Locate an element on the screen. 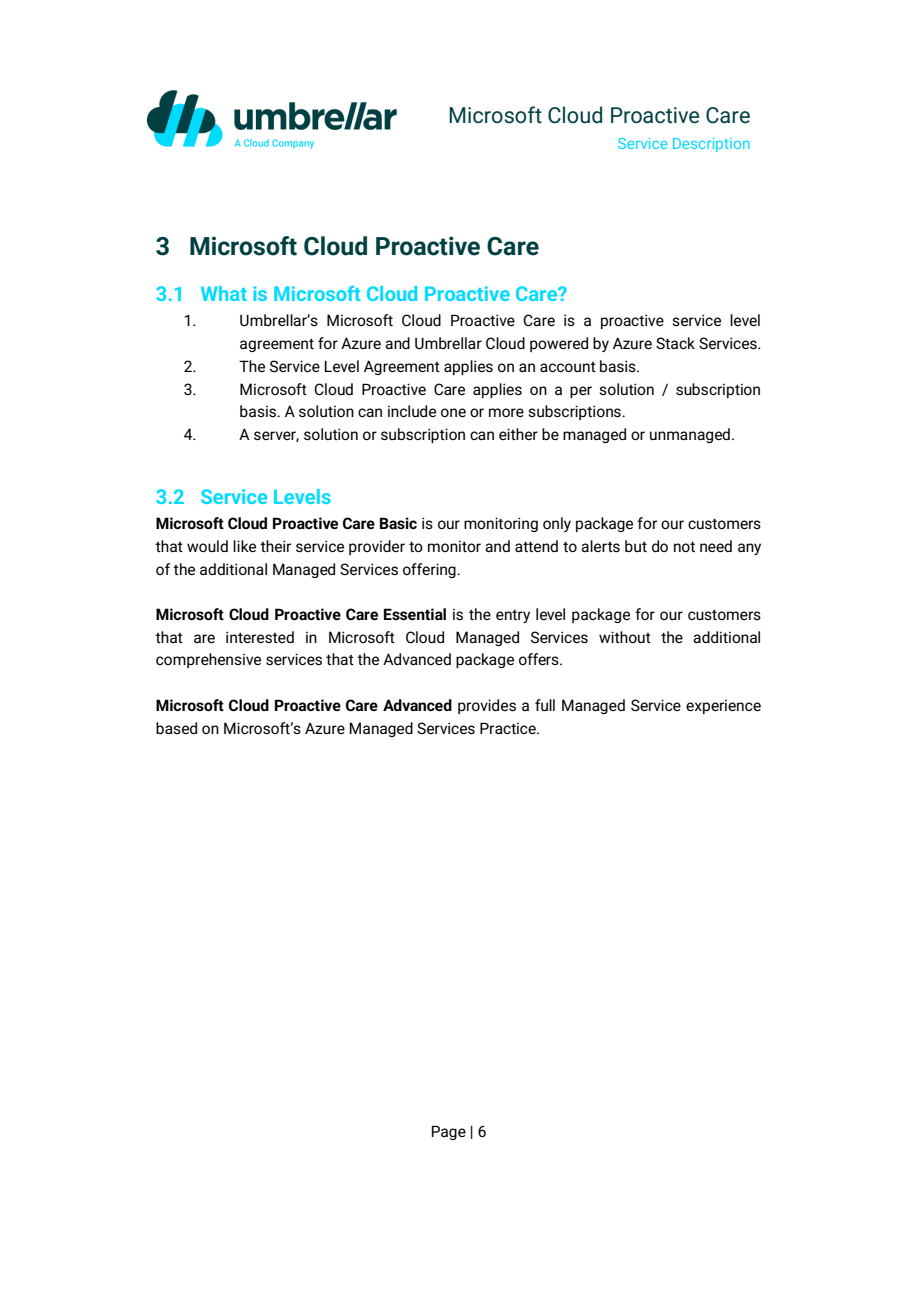 The height and width of the screenshot is (1308, 924). Description is located at coordinates (711, 145).
